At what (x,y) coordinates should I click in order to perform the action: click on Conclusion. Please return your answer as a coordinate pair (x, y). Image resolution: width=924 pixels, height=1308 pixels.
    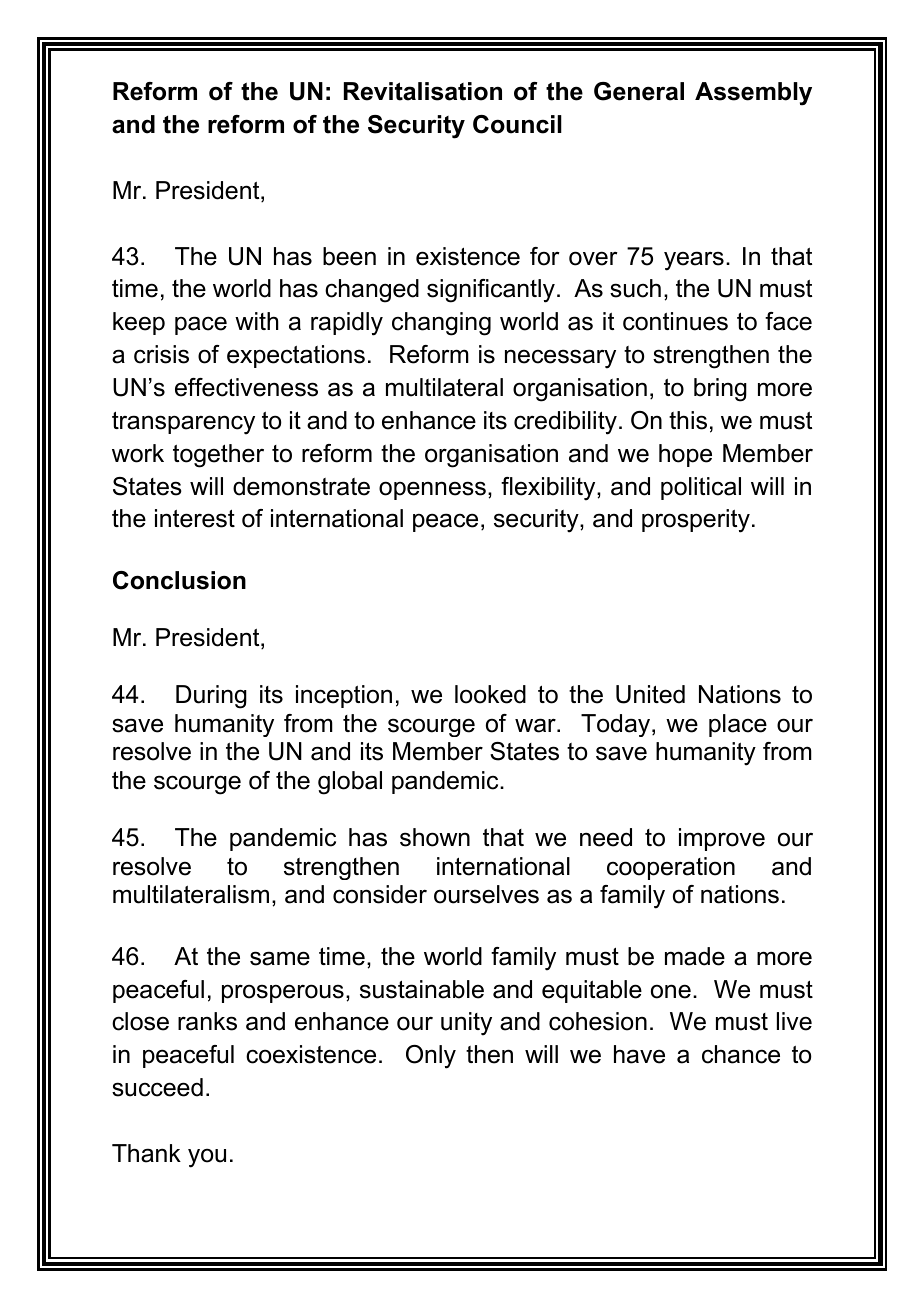
    Looking at the image, I should click on (179, 580).
